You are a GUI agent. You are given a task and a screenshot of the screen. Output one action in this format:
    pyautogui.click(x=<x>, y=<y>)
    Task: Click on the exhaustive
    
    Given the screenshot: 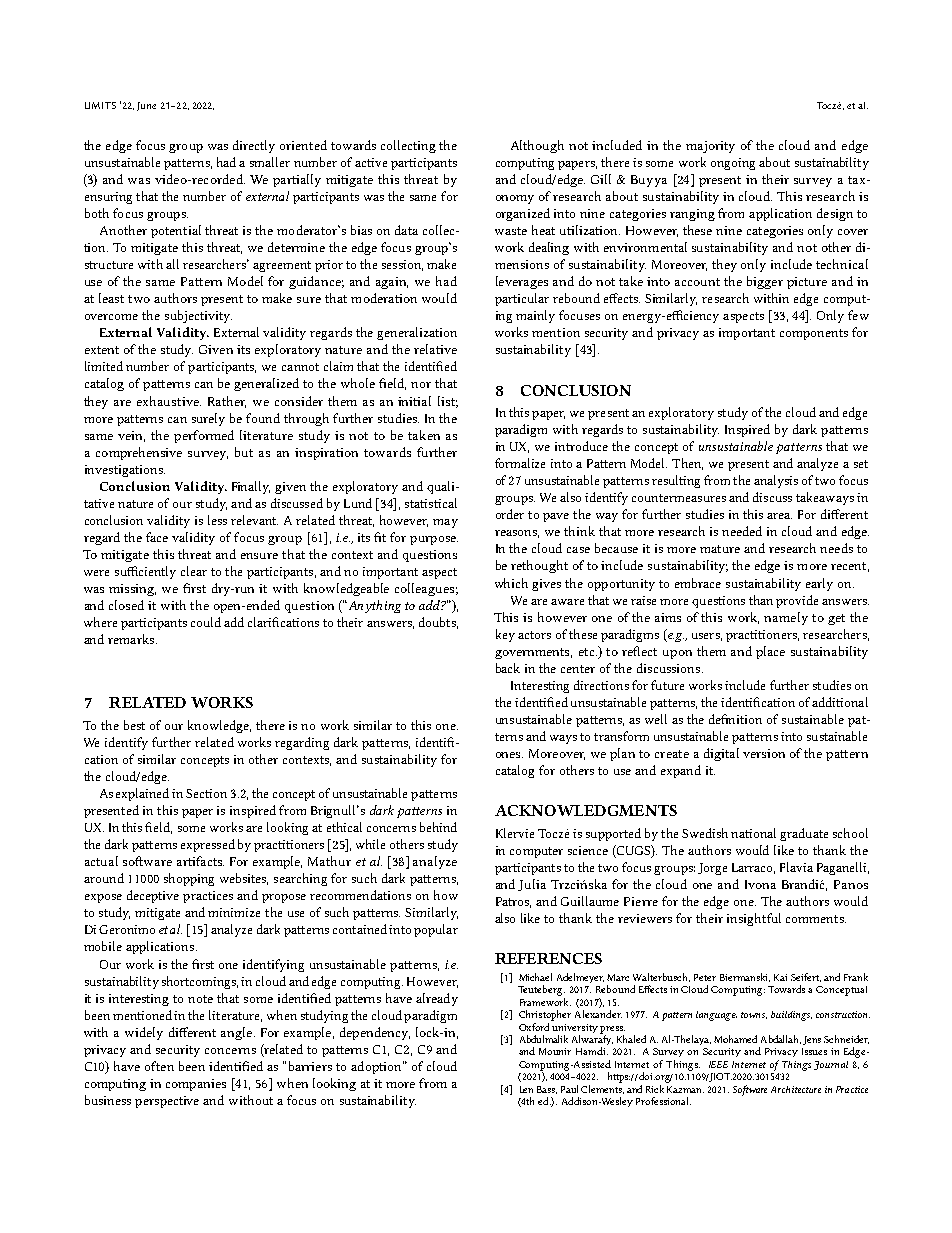 What is the action you would take?
    pyautogui.click(x=169, y=401)
